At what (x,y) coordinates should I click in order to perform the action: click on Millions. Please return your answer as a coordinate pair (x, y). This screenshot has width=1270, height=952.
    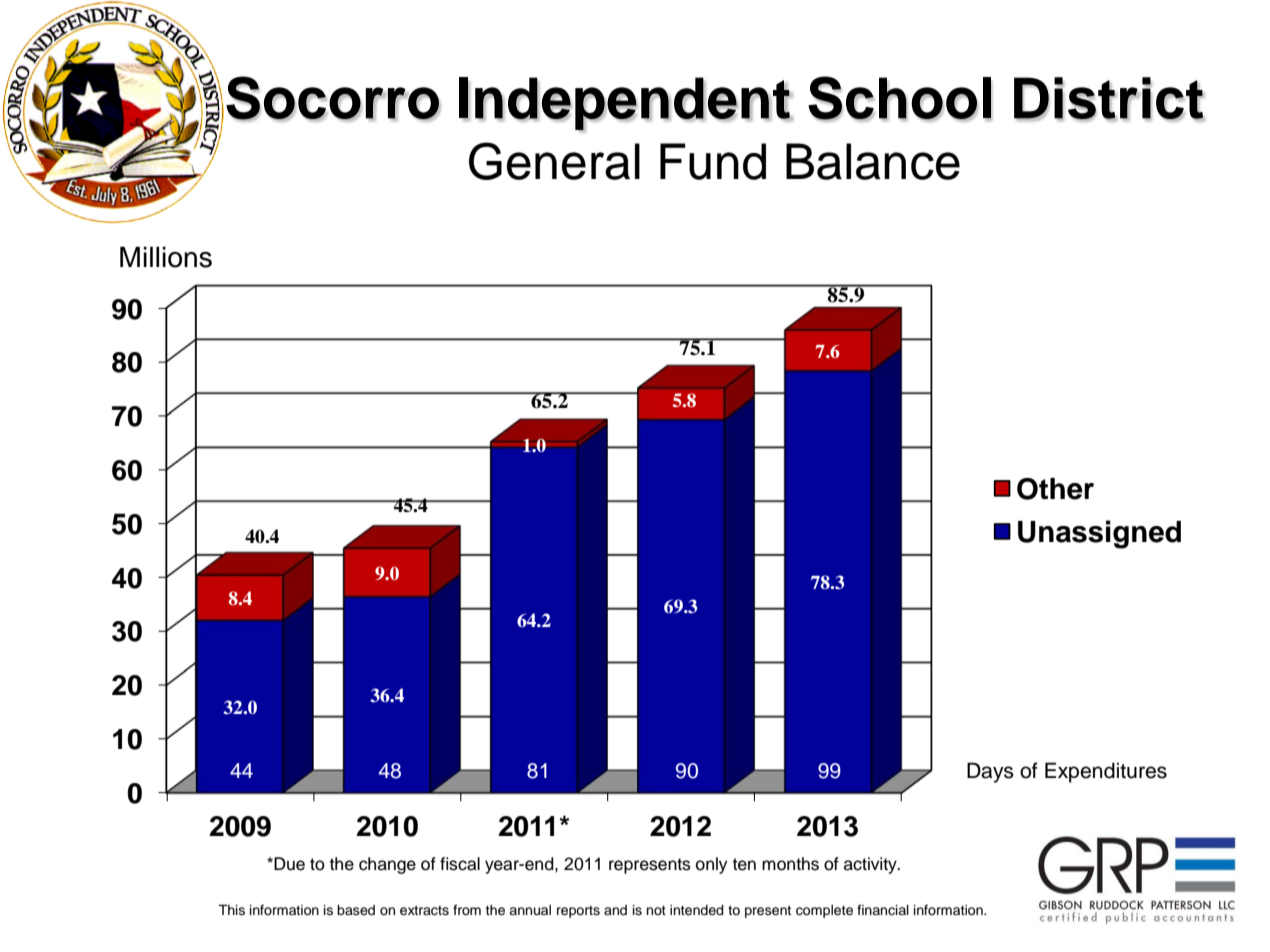
    Looking at the image, I should click on (166, 257).
